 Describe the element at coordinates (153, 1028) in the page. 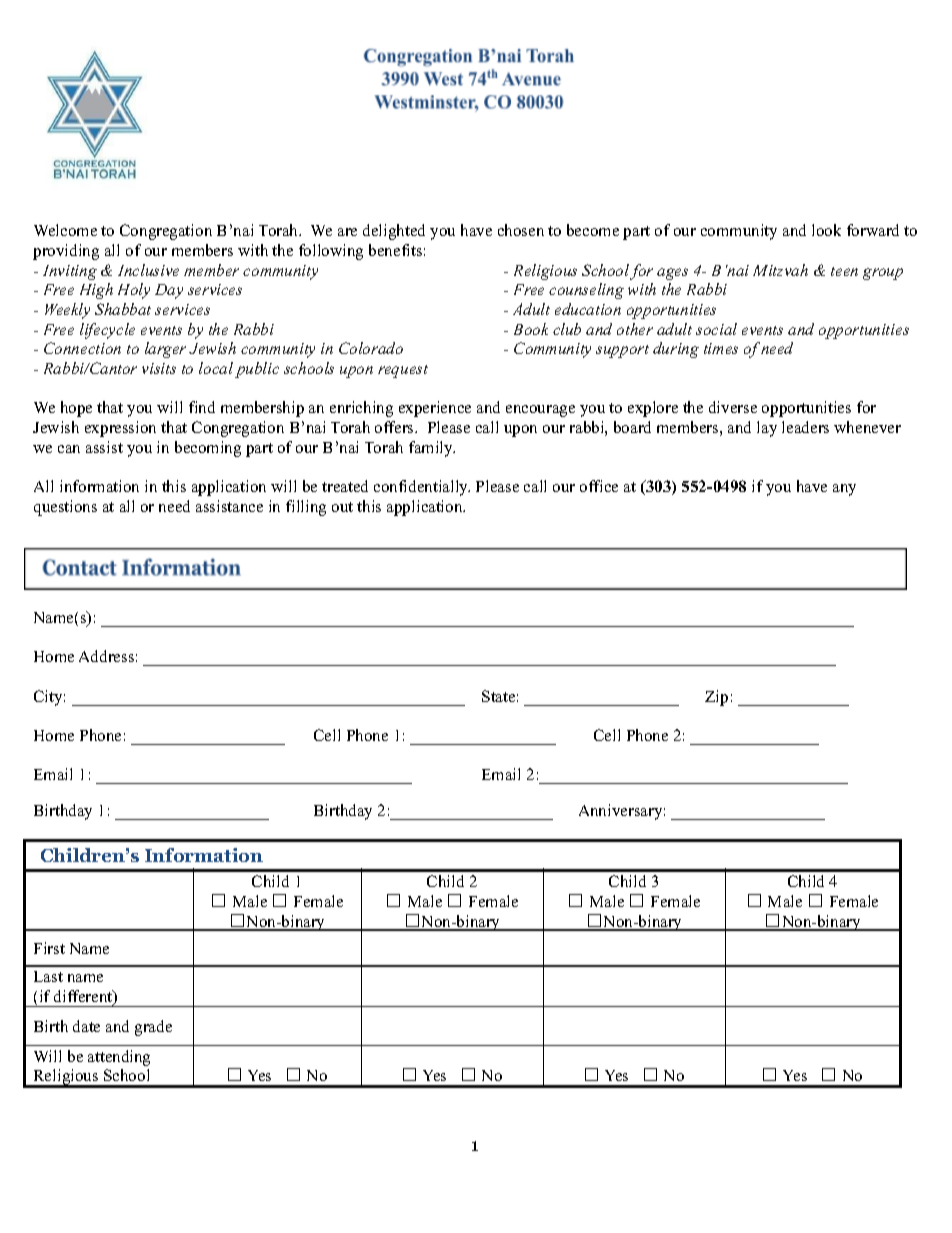

I see `grade` at that location.
